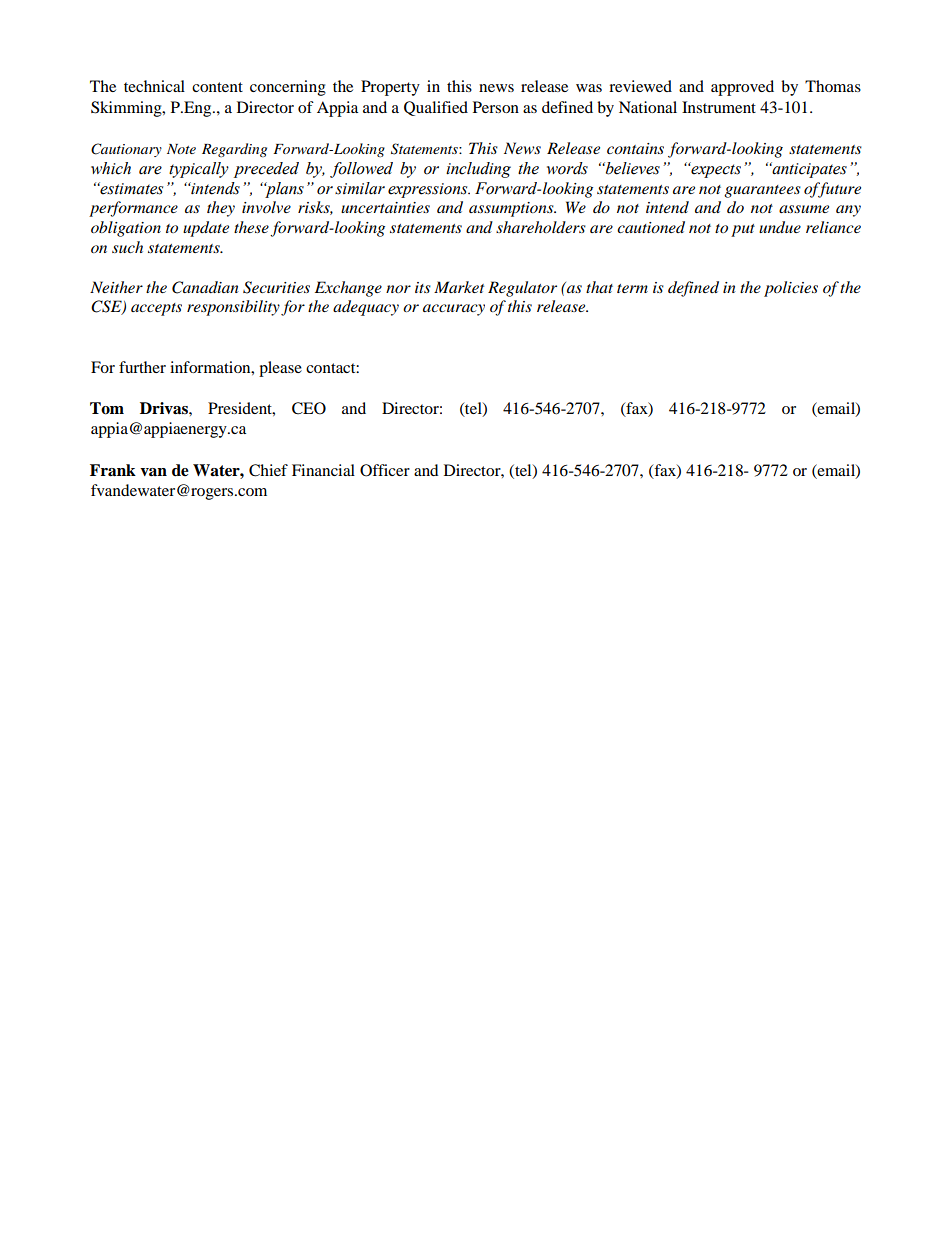 The height and width of the screenshot is (1233, 952). What do you see at coordinates (217, 87) in the screenshot?
I see `content` at bounding box center [217, 87].
